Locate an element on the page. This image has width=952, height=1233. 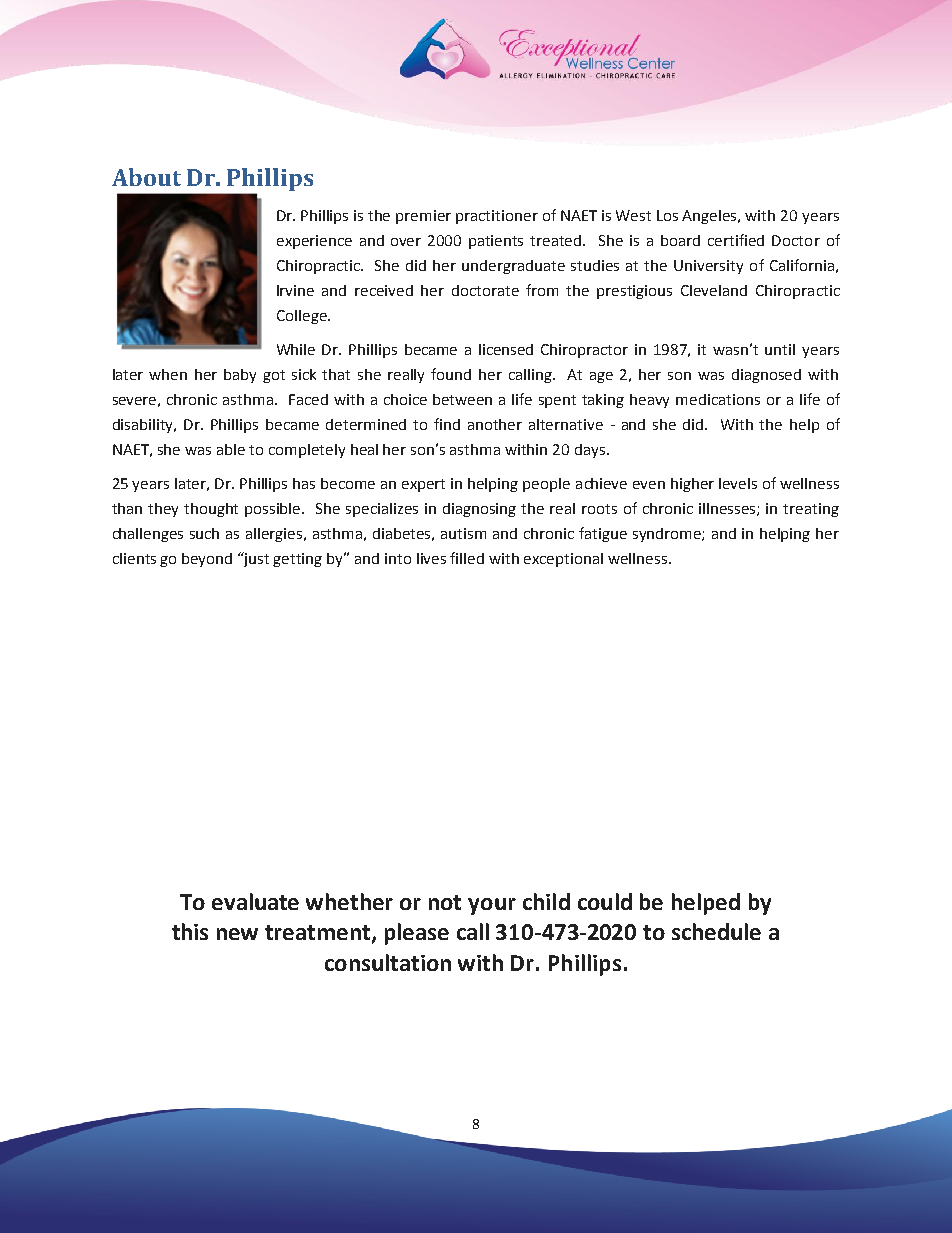
able is located at coordinates (231, 449).
